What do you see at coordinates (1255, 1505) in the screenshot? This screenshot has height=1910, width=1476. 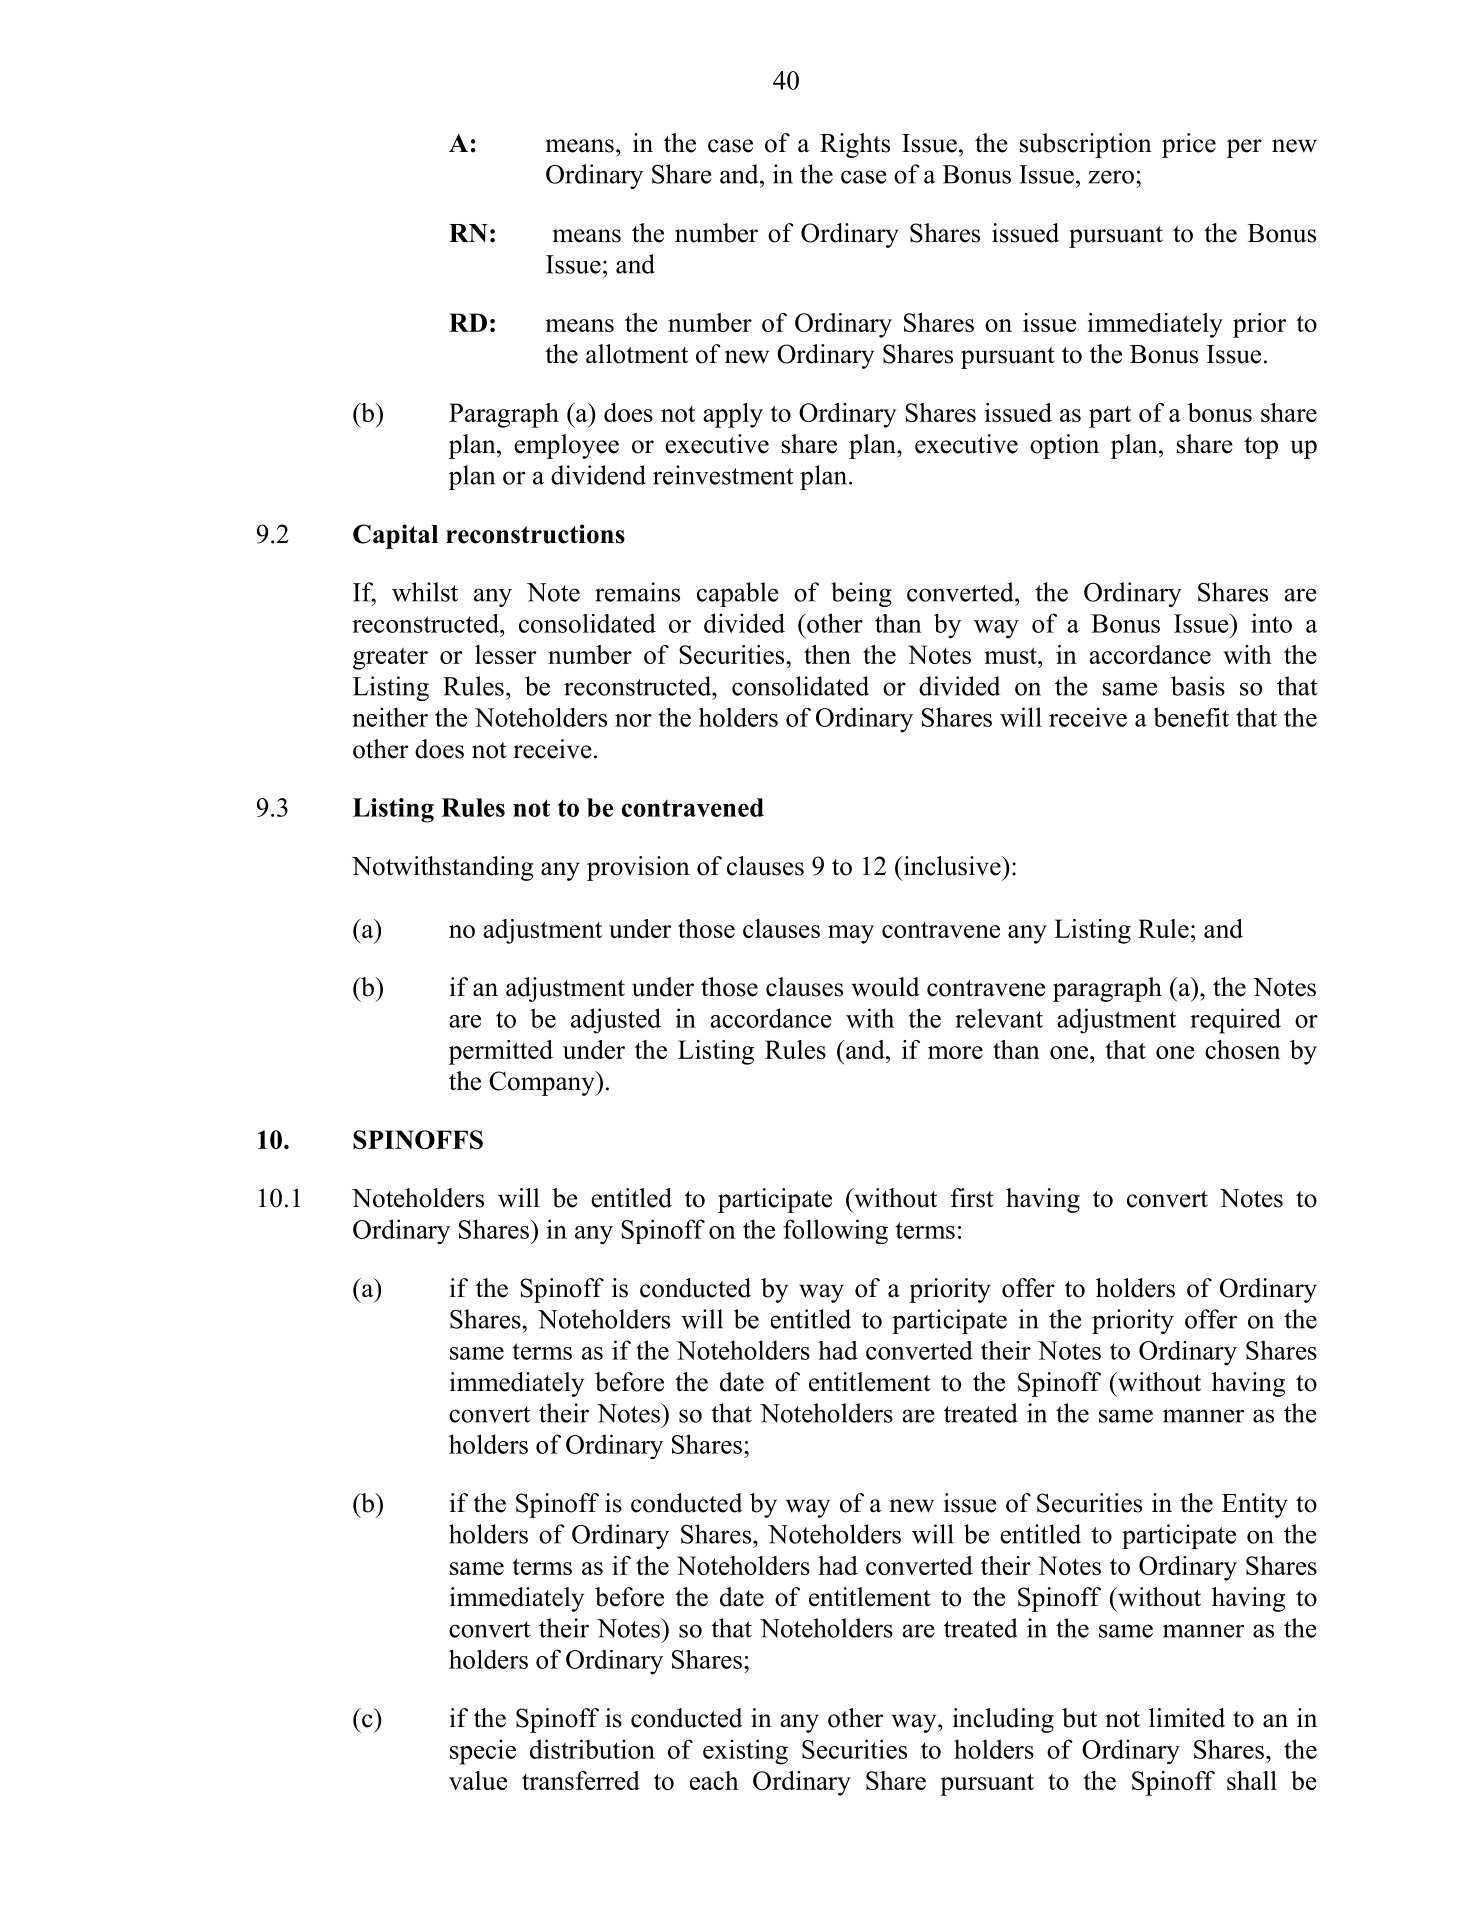 I see `Entity` at bounding box center [1255, 1505].
